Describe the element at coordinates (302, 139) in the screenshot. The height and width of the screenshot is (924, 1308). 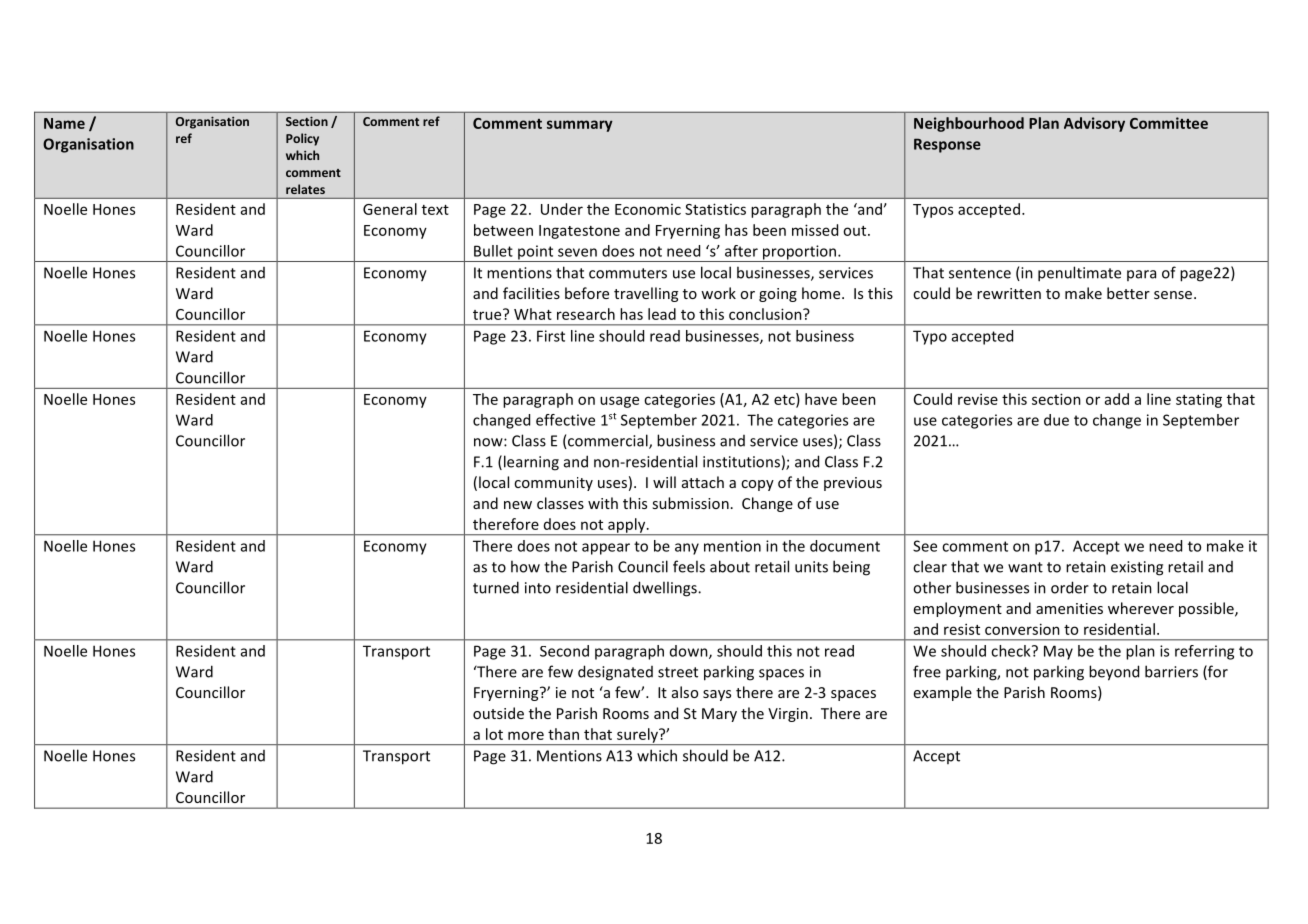
I see `Policy` at that location.
